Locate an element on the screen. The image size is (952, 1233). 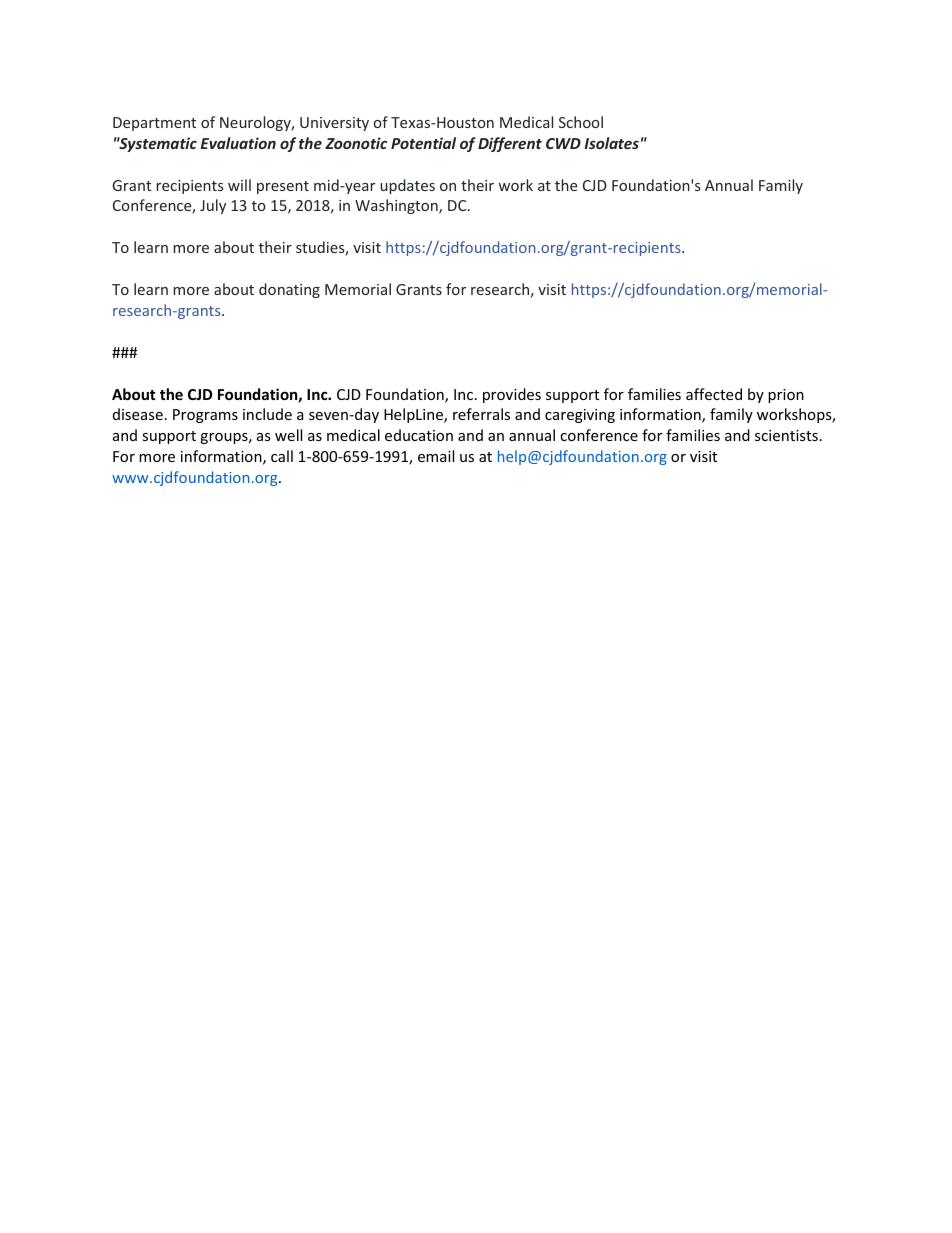
Isolates is located at coordinates (611, 143).
